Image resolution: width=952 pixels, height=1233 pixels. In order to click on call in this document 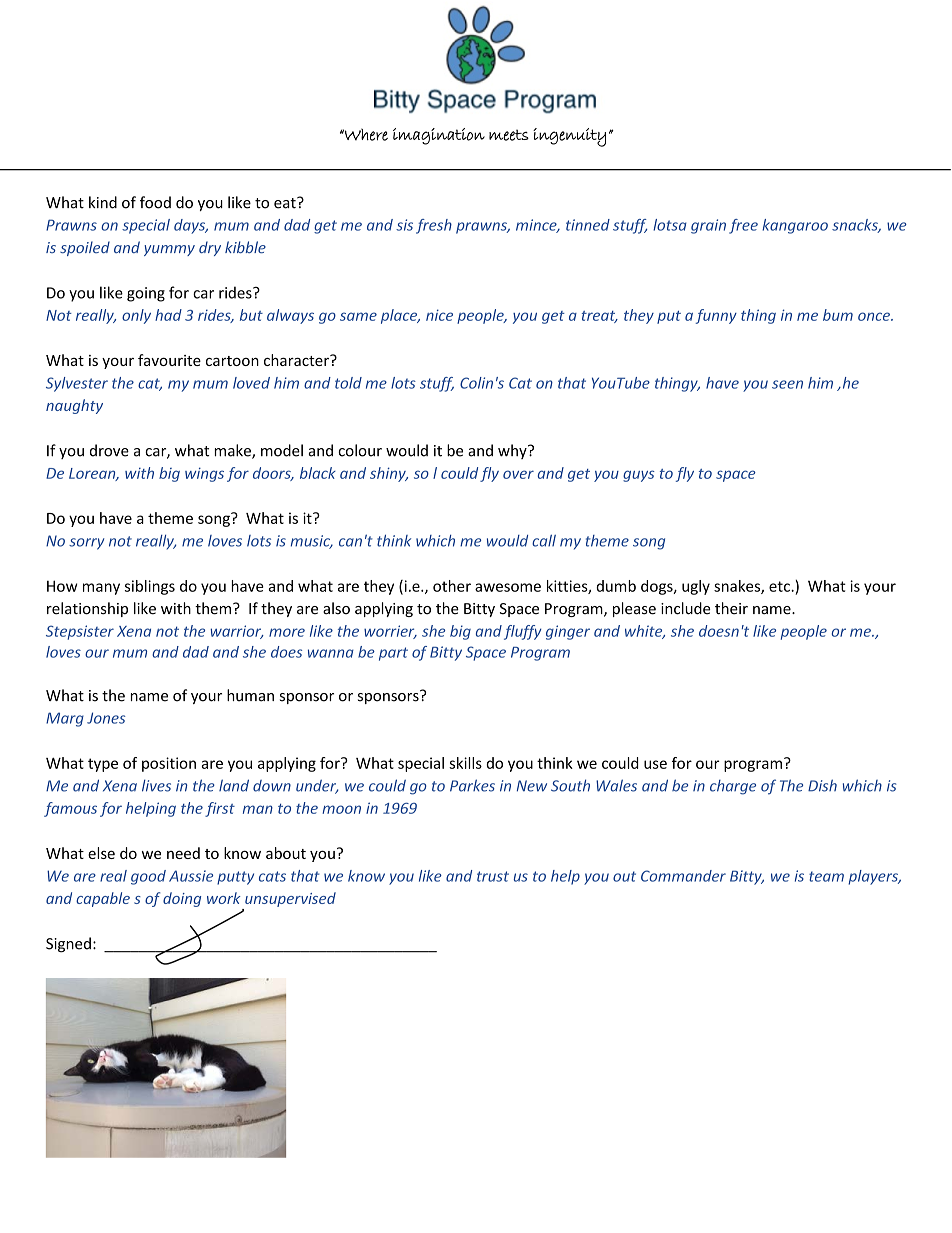, I will do `click(544, 541)`.
